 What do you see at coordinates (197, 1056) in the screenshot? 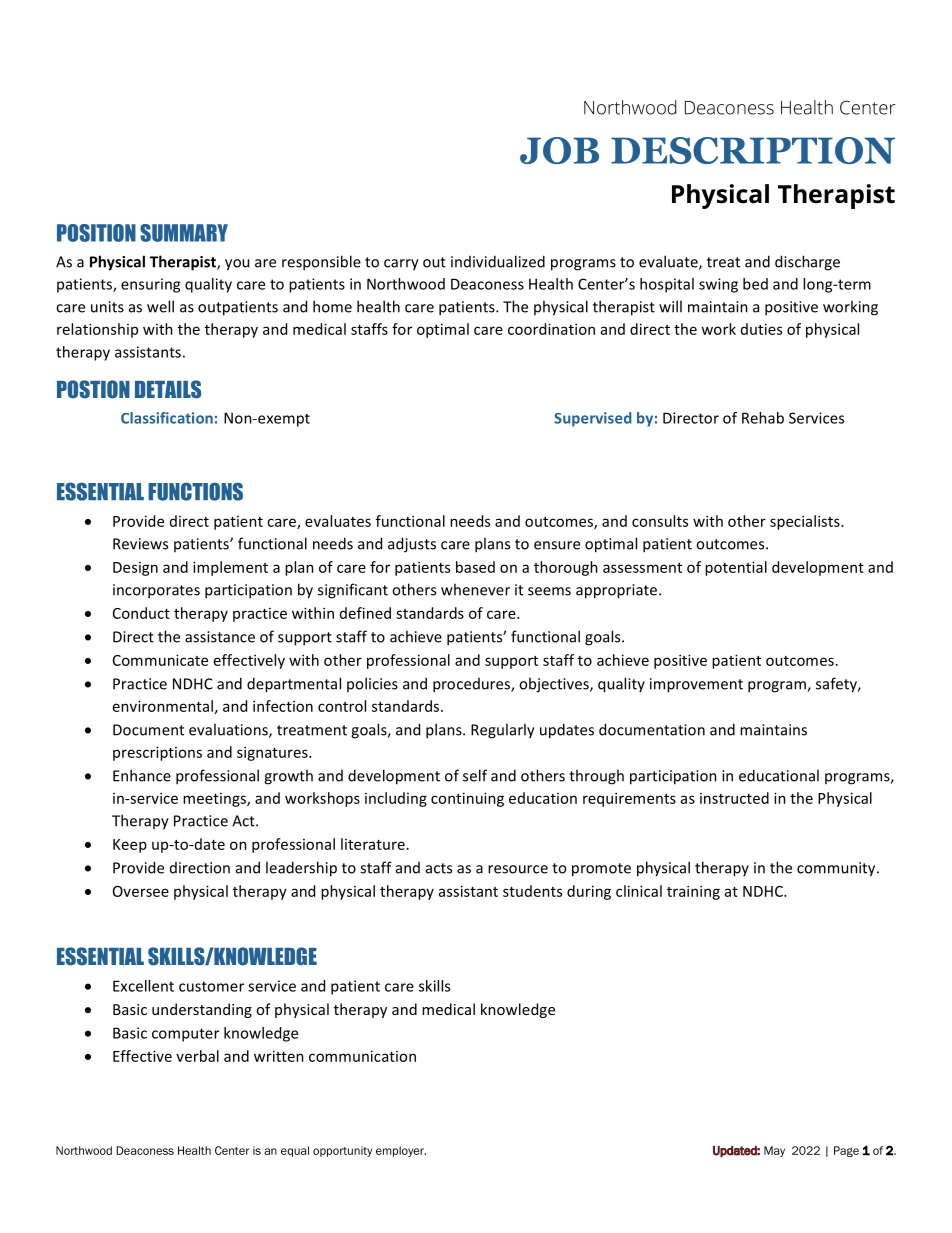
I see `verbal` at bounding box center [197, 1056].
